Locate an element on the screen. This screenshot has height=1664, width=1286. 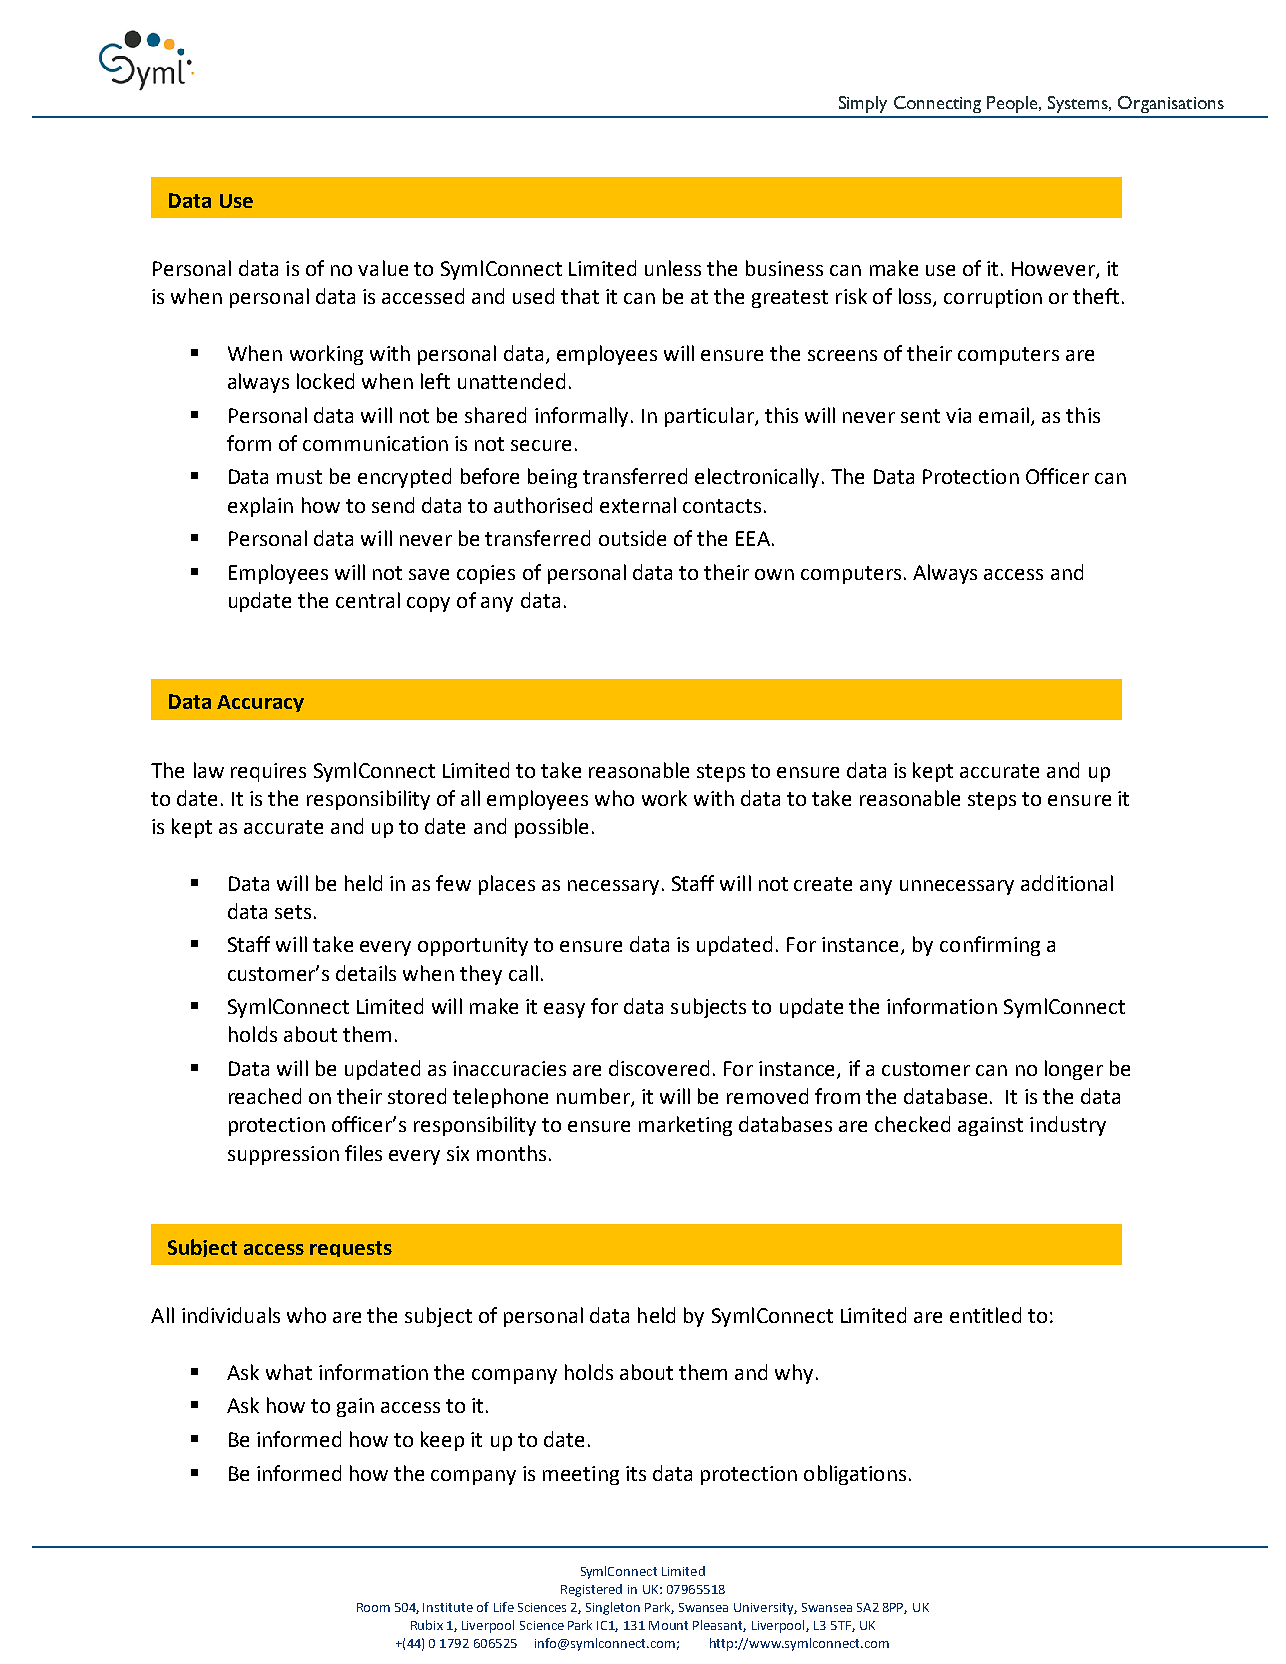
Singleton is located at coordinates (613, 1608).
